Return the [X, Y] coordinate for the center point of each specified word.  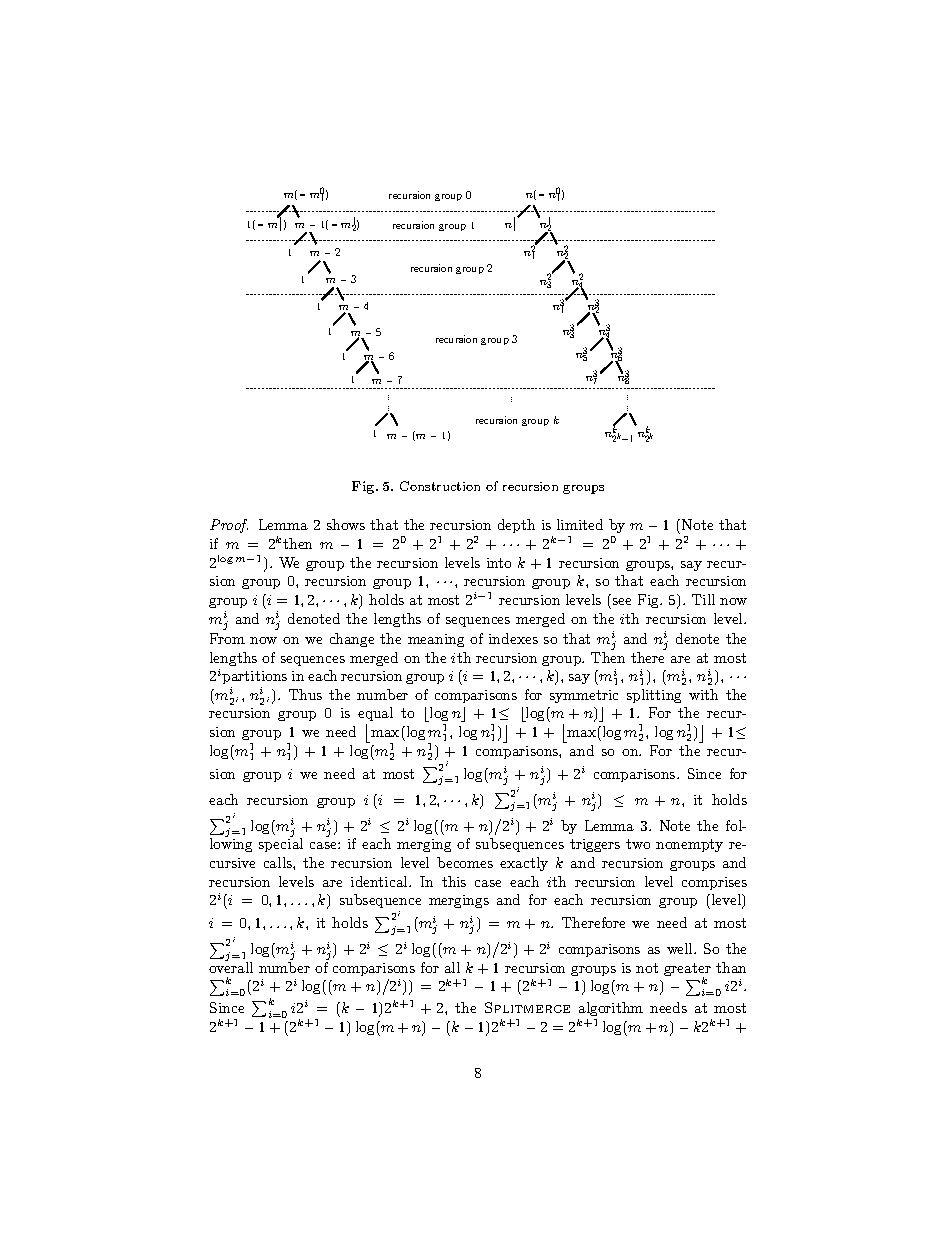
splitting [654, 696]
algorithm [611, 1009]
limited [580, 524]
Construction [440, 486]
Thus [305, 694]
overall [231, 966]
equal [375, 714]
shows [346, 524]
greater [687, 971]
